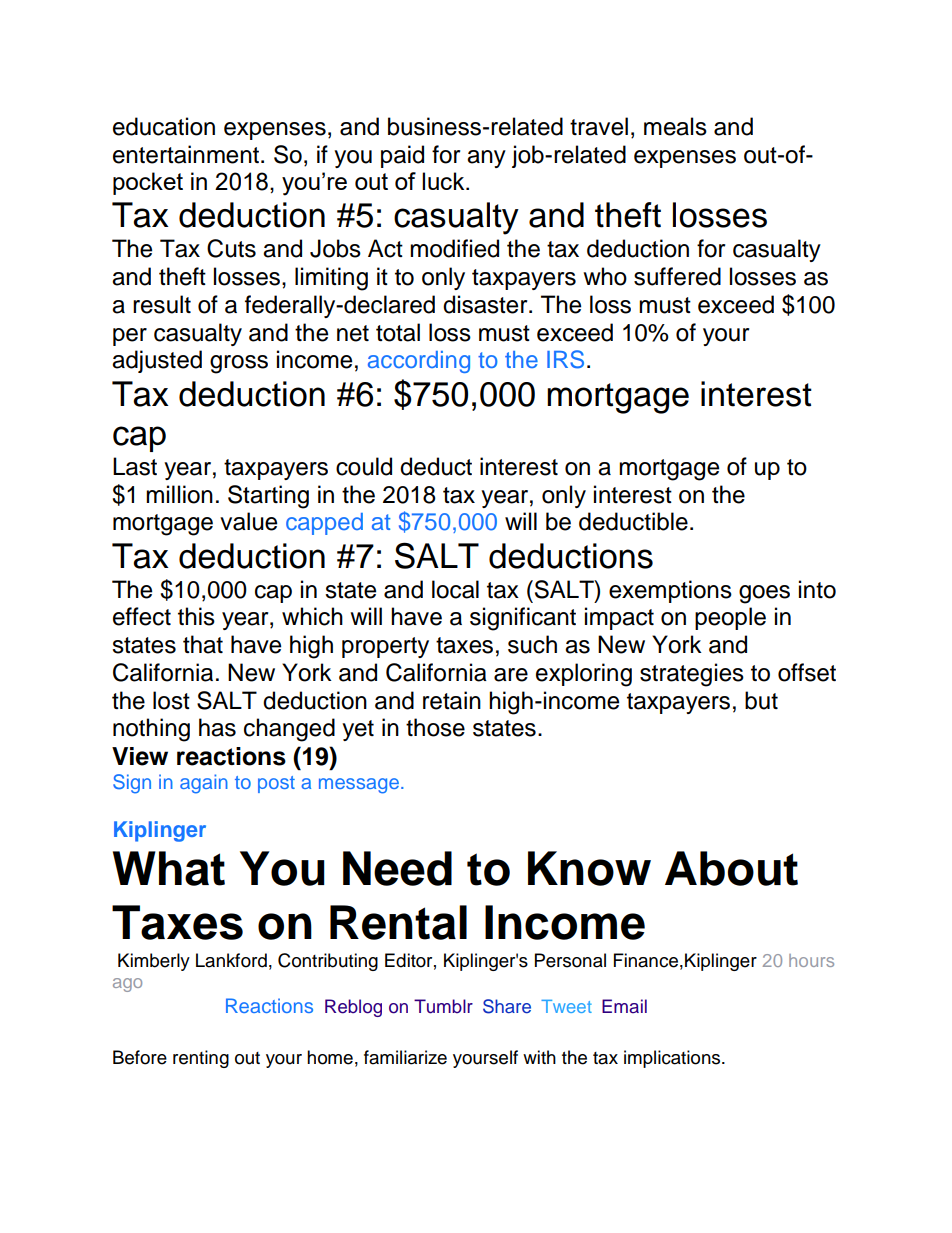 This page has height=1233, width=952. I want to click on any, so click(486, 159).
